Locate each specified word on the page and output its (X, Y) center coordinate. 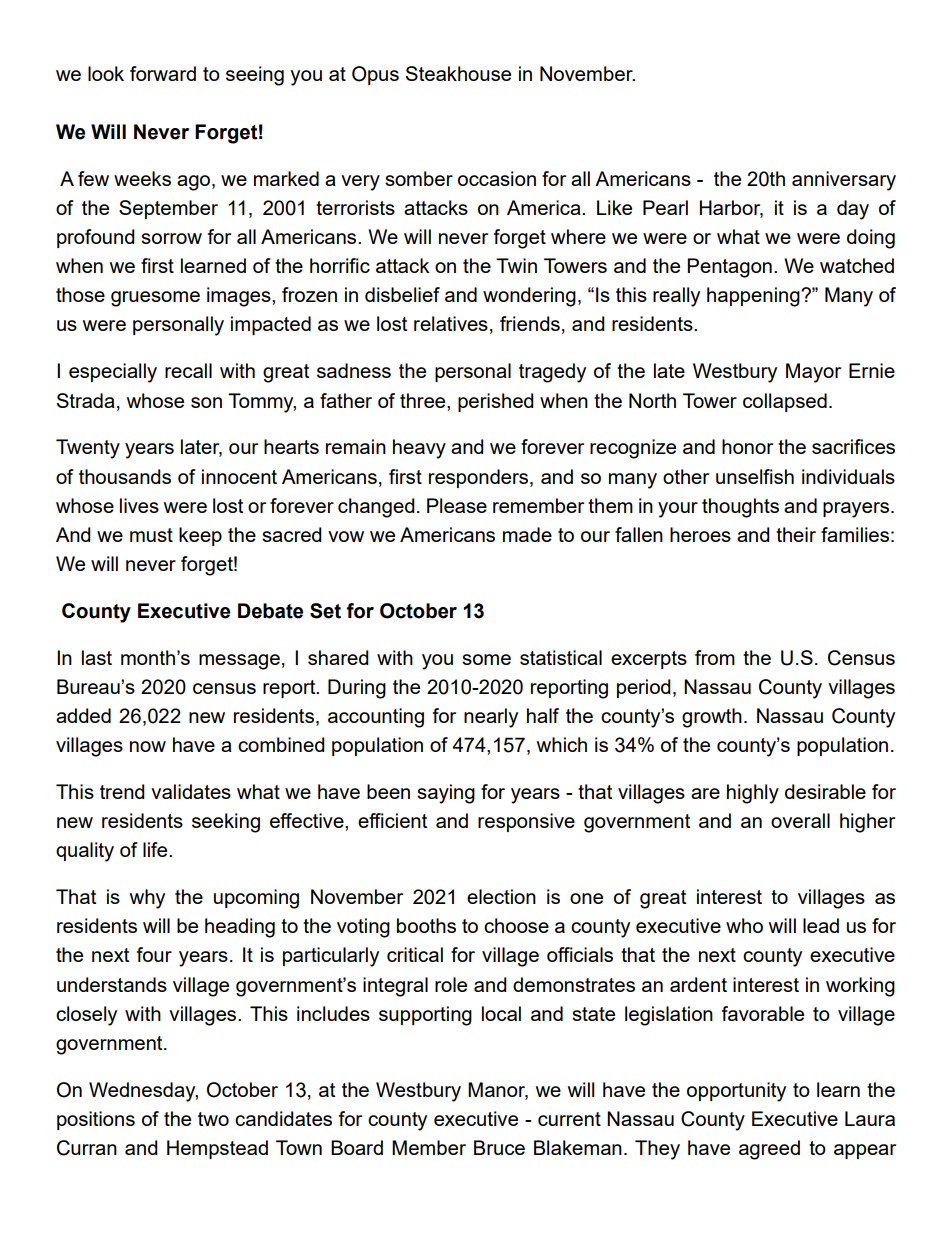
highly (753, 794)
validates (191, 791)
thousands (125, 476)
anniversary (844, 181)
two (213, 1119)
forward (163, 73)
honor (747, 446)
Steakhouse (458, 73)
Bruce (499, 1147)
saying (446, 794)
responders (480, 478)
